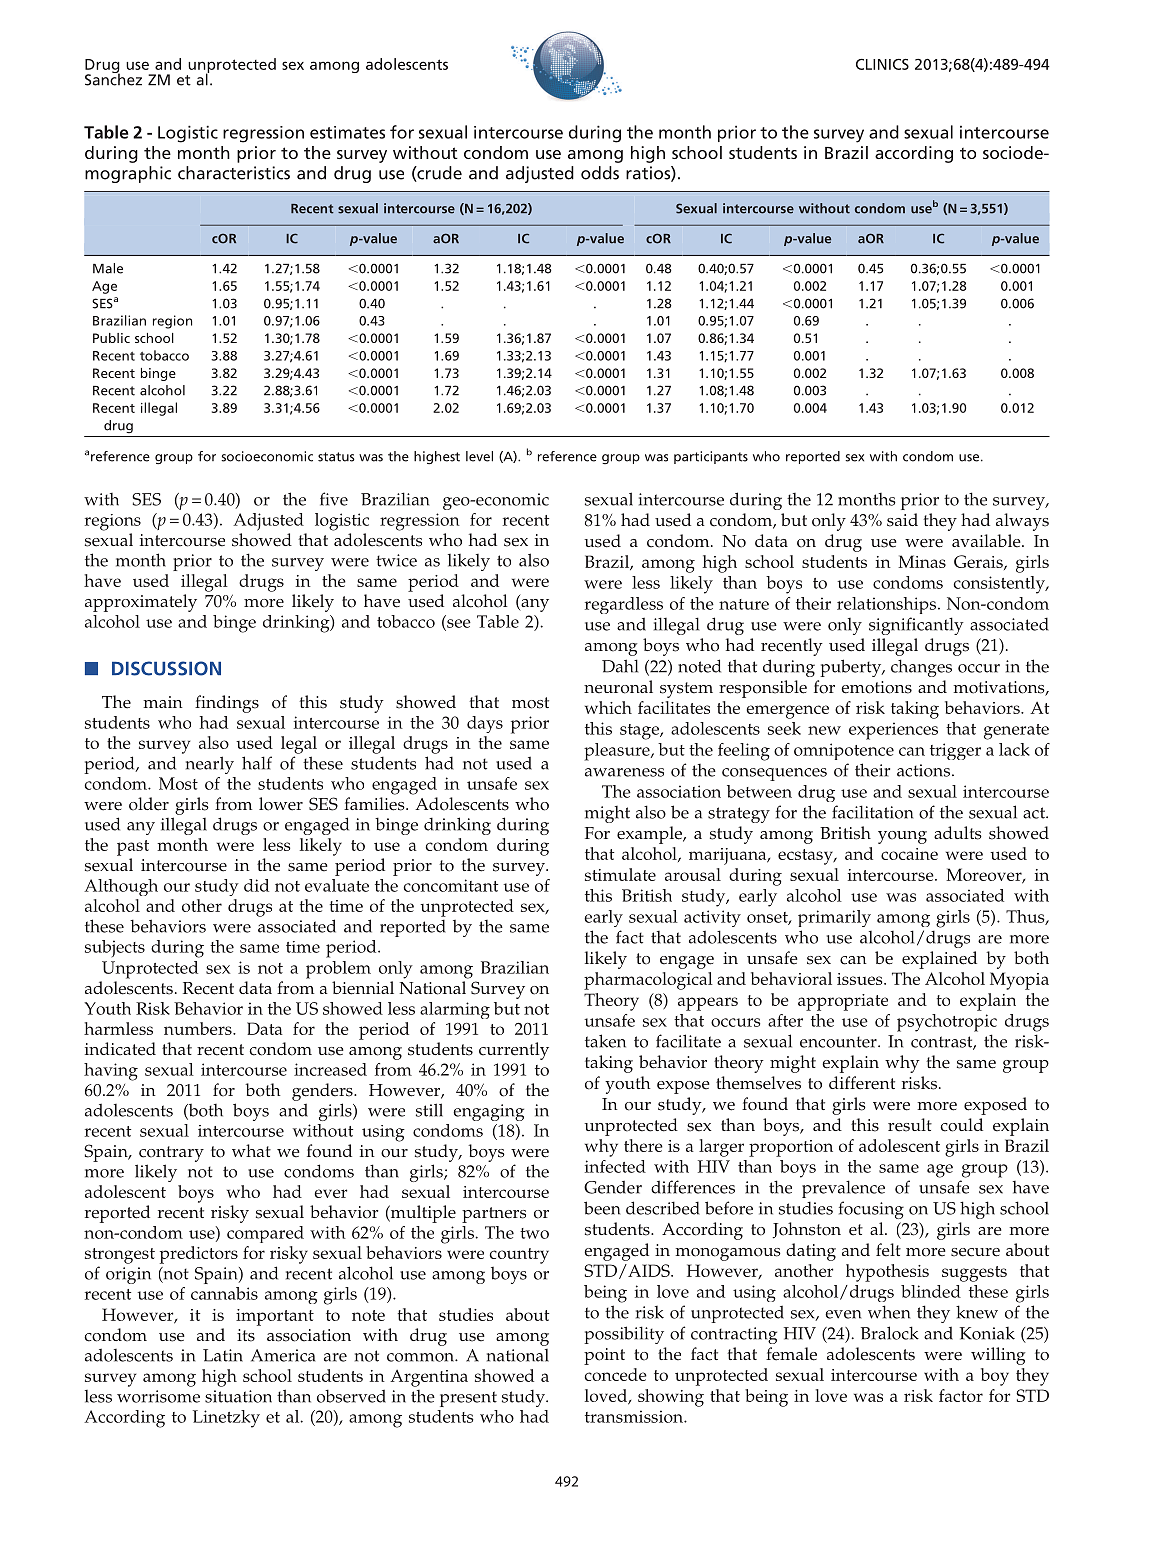  What do you see at coordinates (882, 64) in the screenshot?
I see `CLINICS` at bounding box center [882, 64].
